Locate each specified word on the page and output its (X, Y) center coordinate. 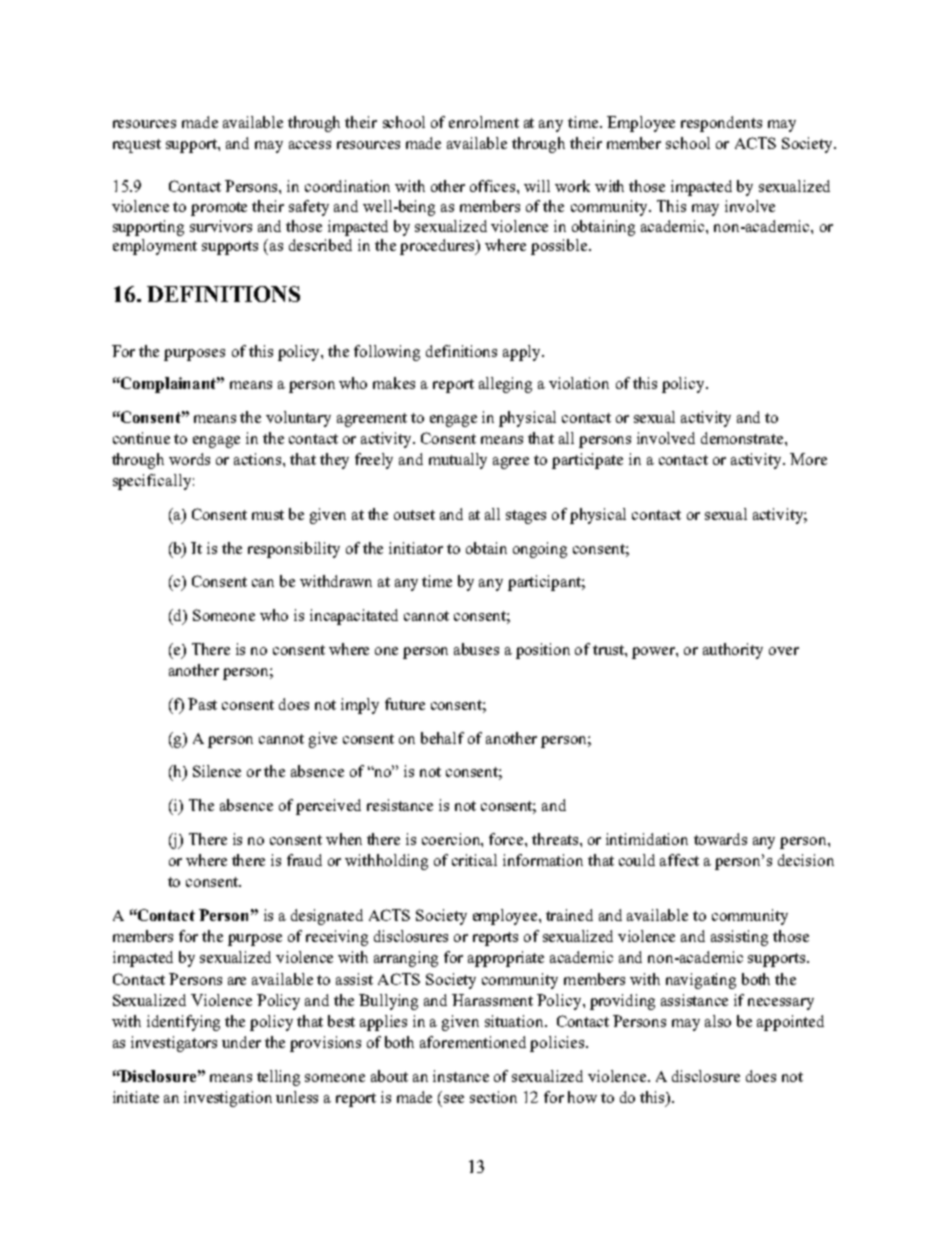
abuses (476, 649)
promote (219, 209)
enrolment (484, 122)
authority (733, 651)
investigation (228, 1099)
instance (461, 1076)
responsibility (294, 550)
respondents (721, 124)
